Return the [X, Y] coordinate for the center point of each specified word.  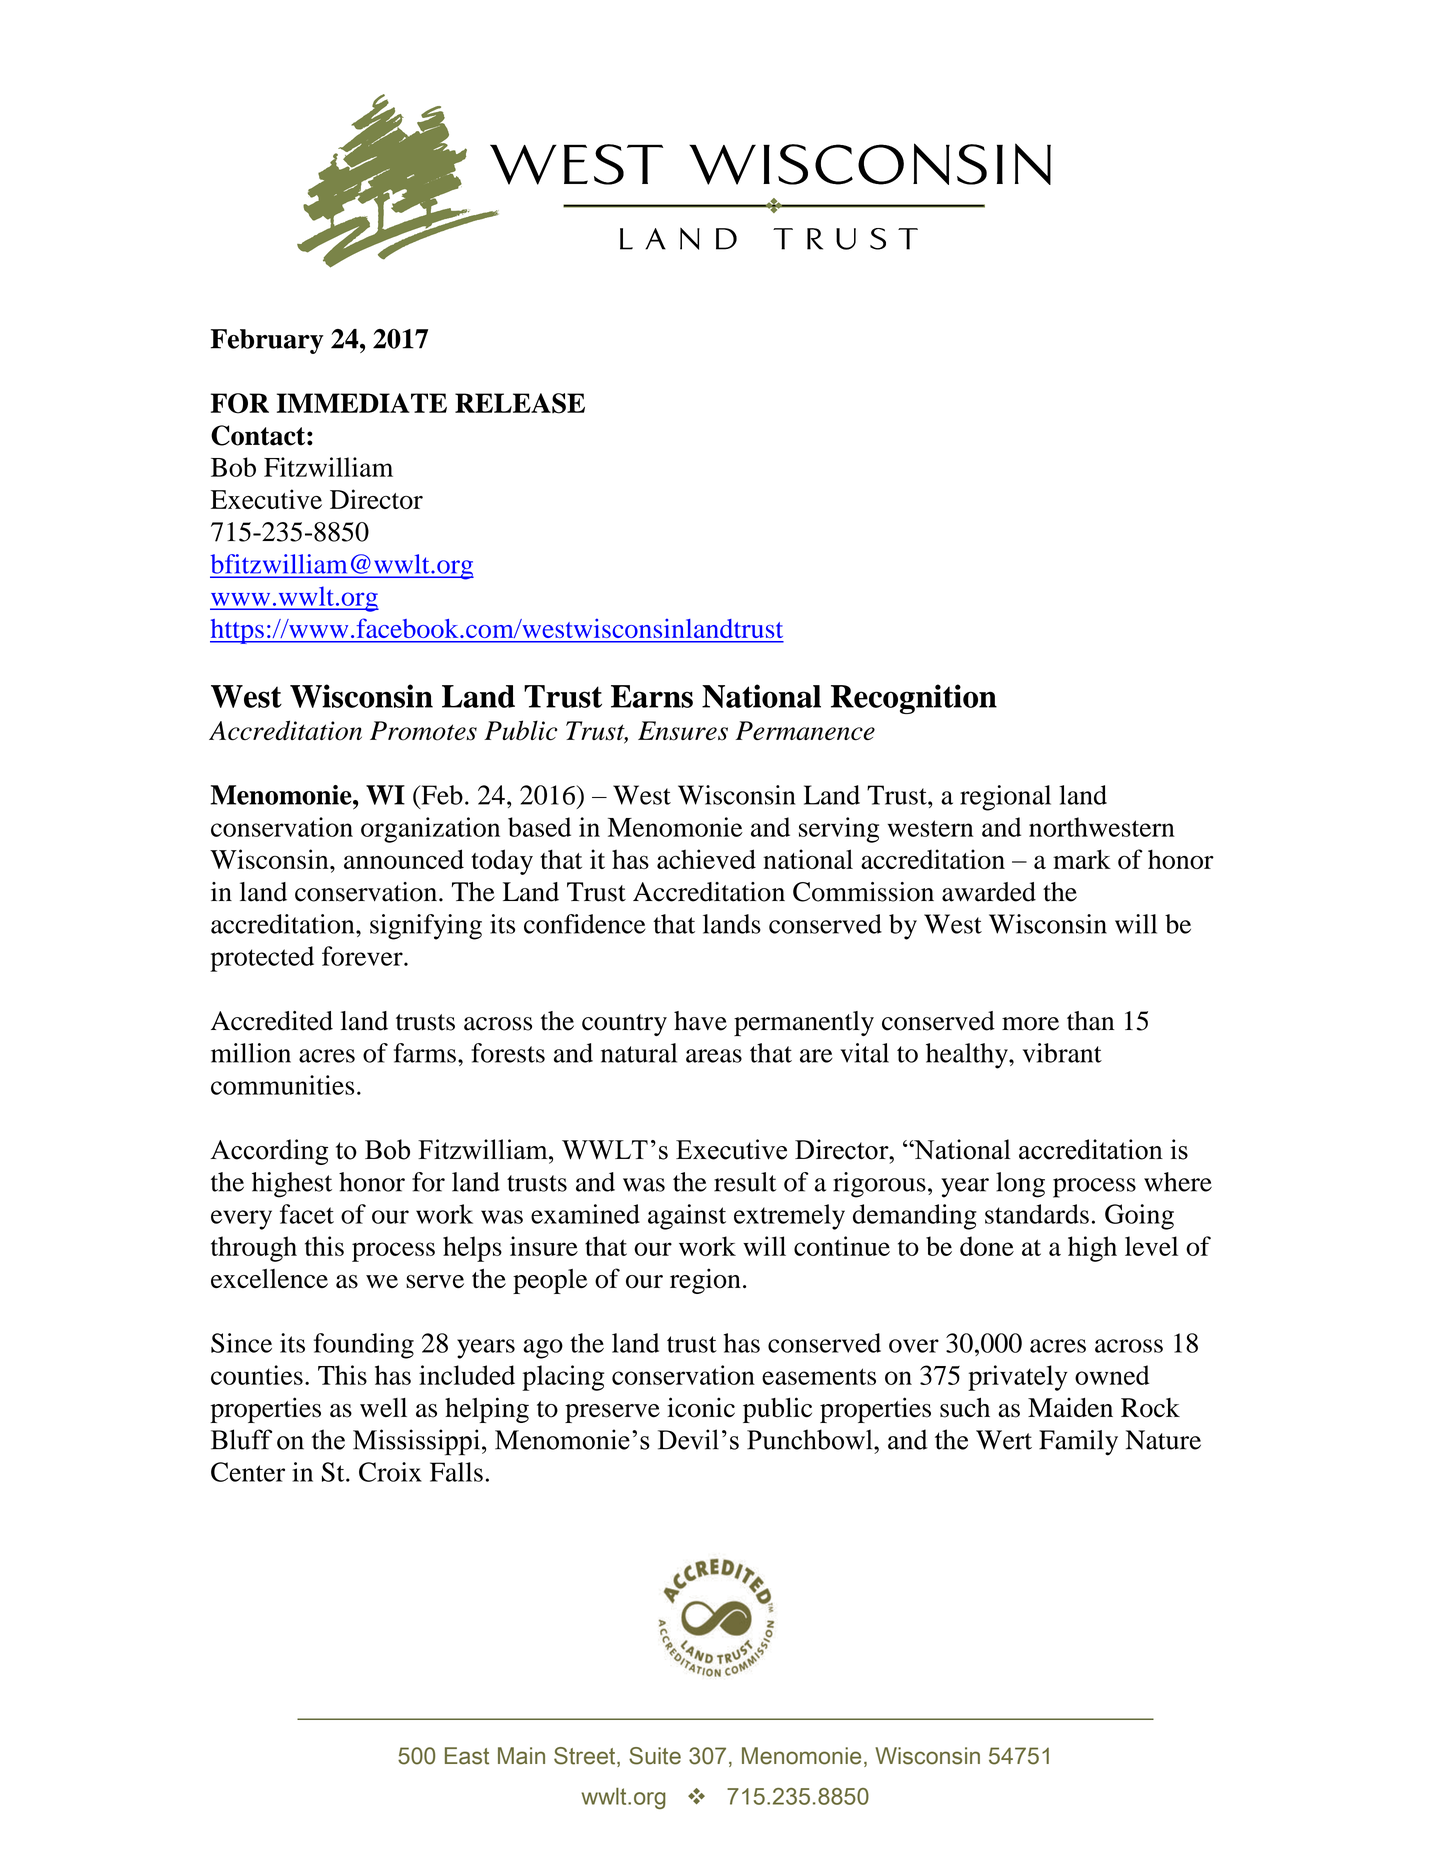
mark [1082, 859]
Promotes [423, 731]
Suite [655, 1756]
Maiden [1070, 1407]
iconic [701, 1407]
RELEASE [520, 403]
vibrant [1062, 1053]
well [383, 1407]
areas [714, 1056]
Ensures [683, 731]
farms [425, 1053]
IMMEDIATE [362, 403]
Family [1078, 1443]
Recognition [914, 699]
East [467, 1756]
